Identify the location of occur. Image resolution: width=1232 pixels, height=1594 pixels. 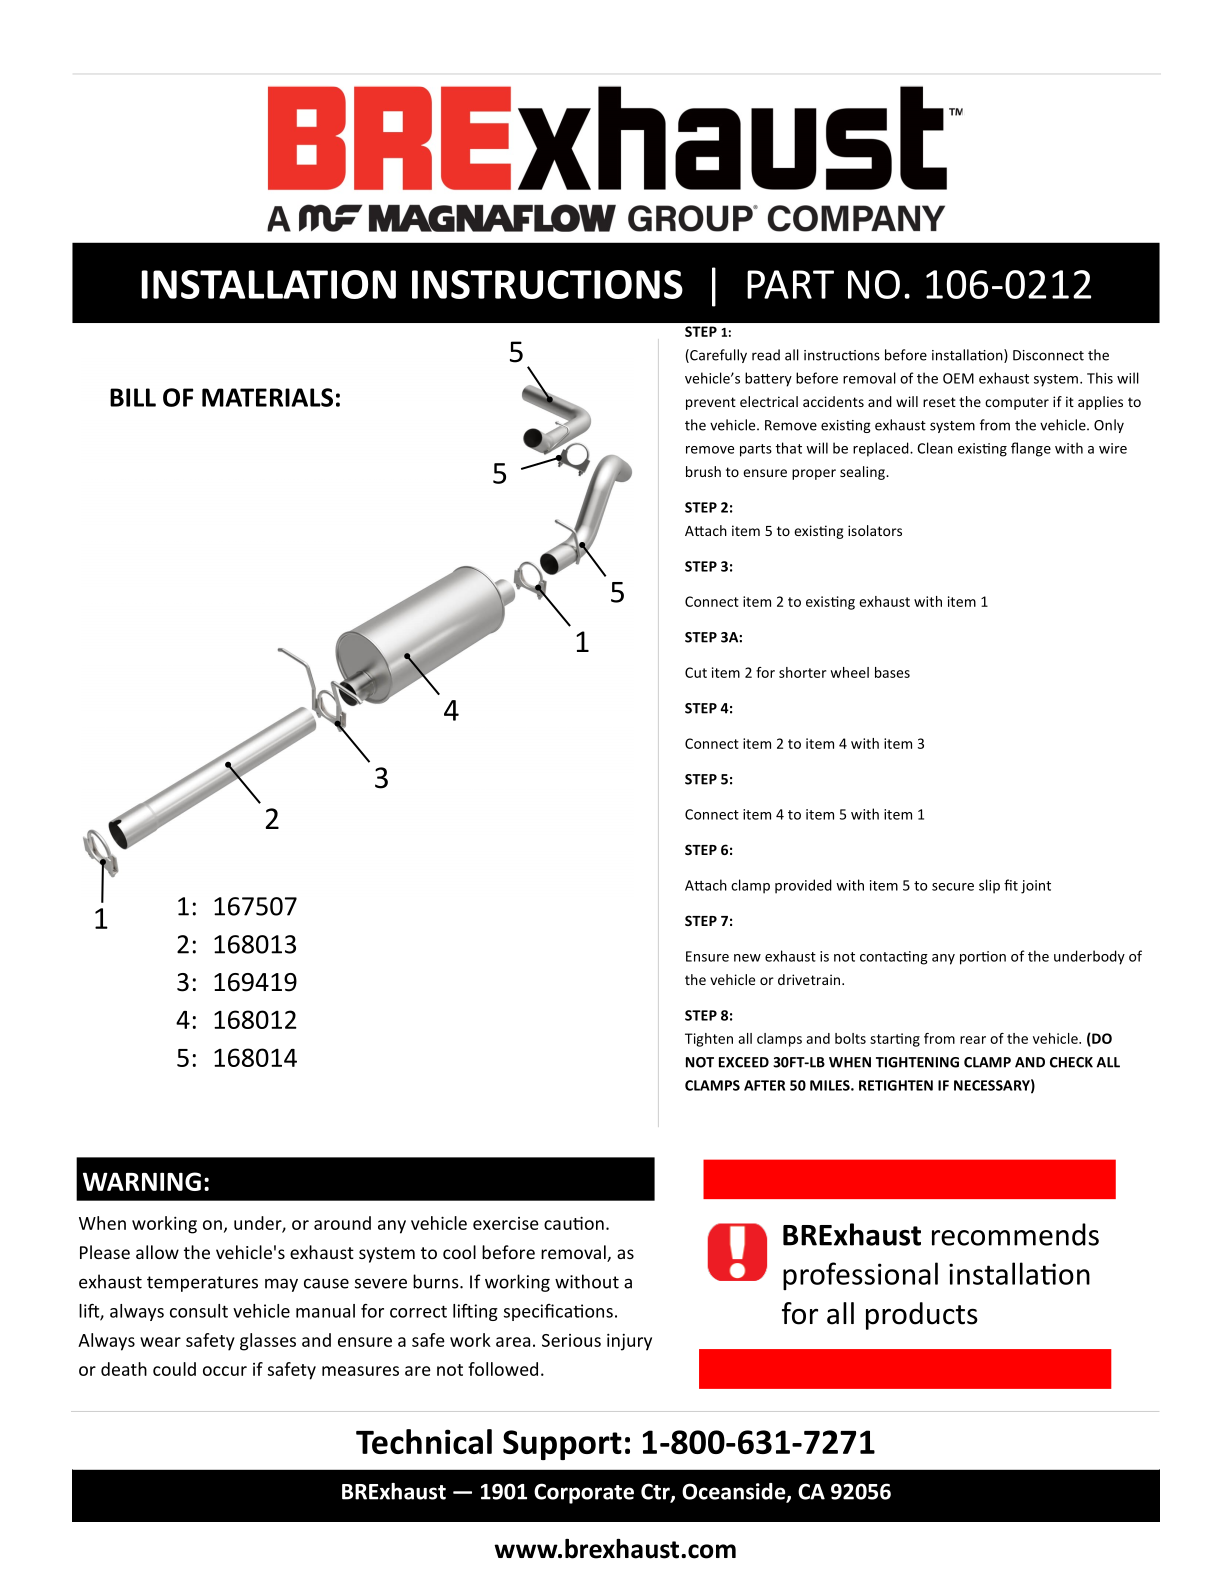
(225, 1371).
